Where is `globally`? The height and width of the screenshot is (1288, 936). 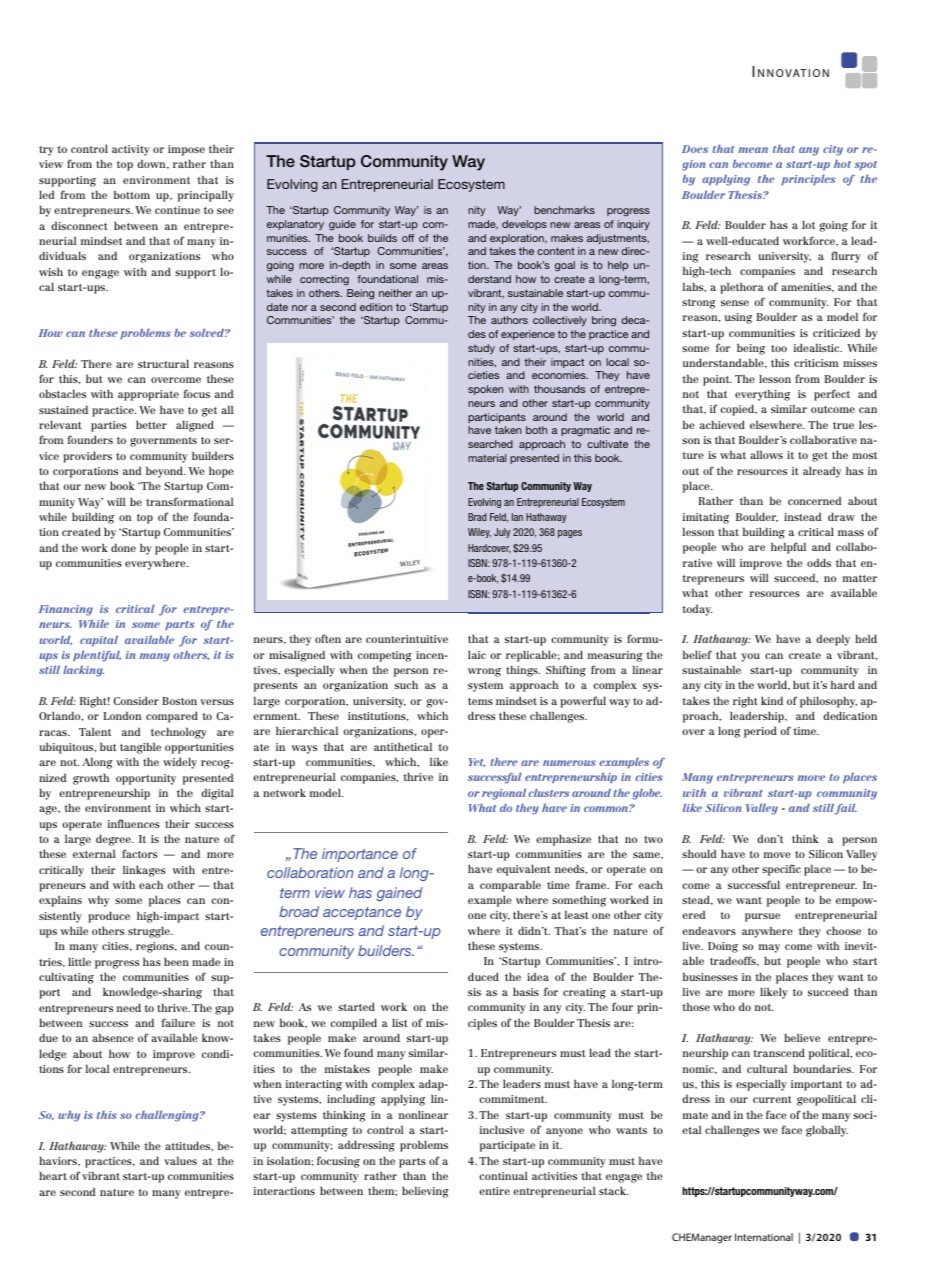 globally is located at coordinates (827, 1131).
